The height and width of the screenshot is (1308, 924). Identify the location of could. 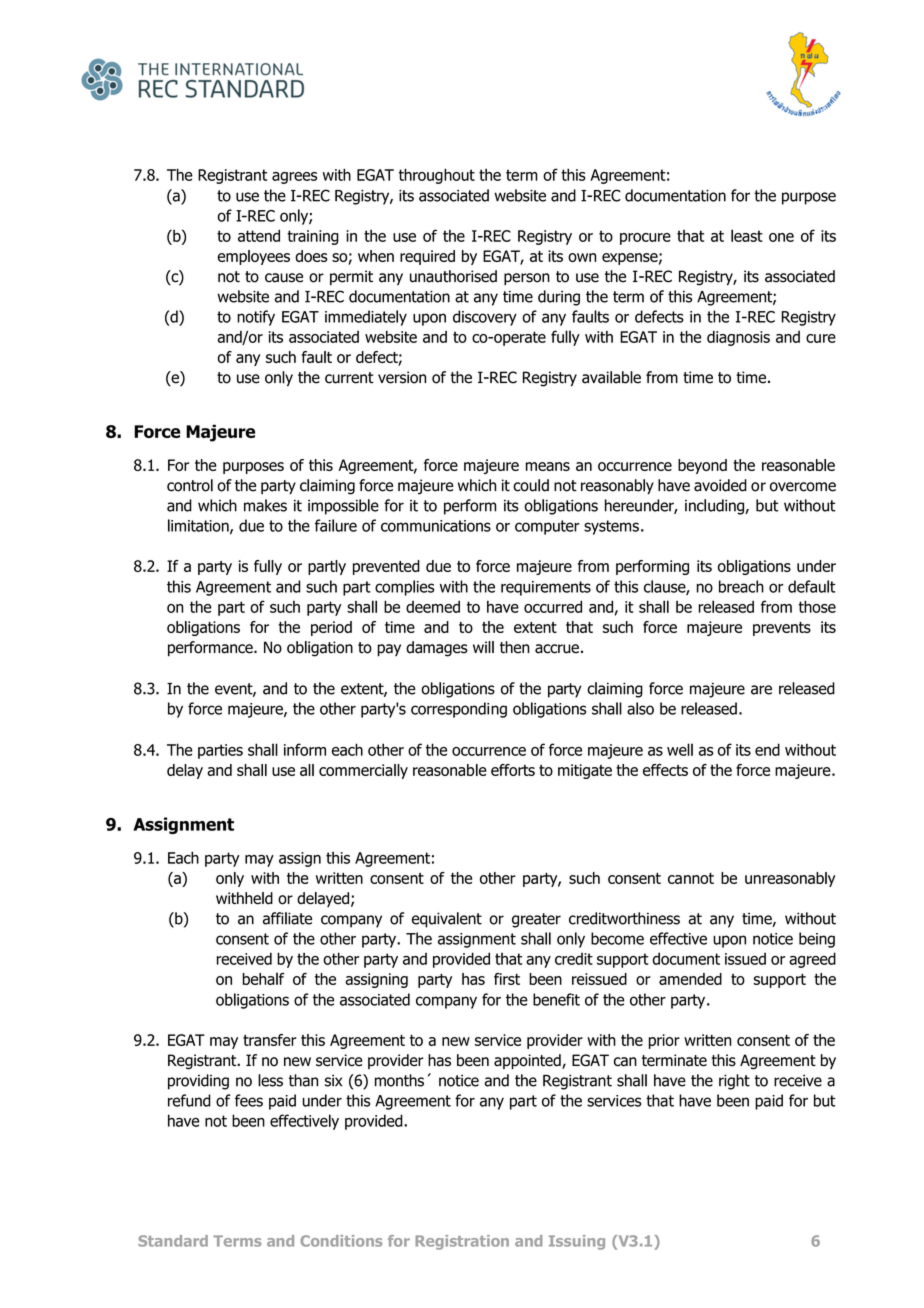
(531, 485).
